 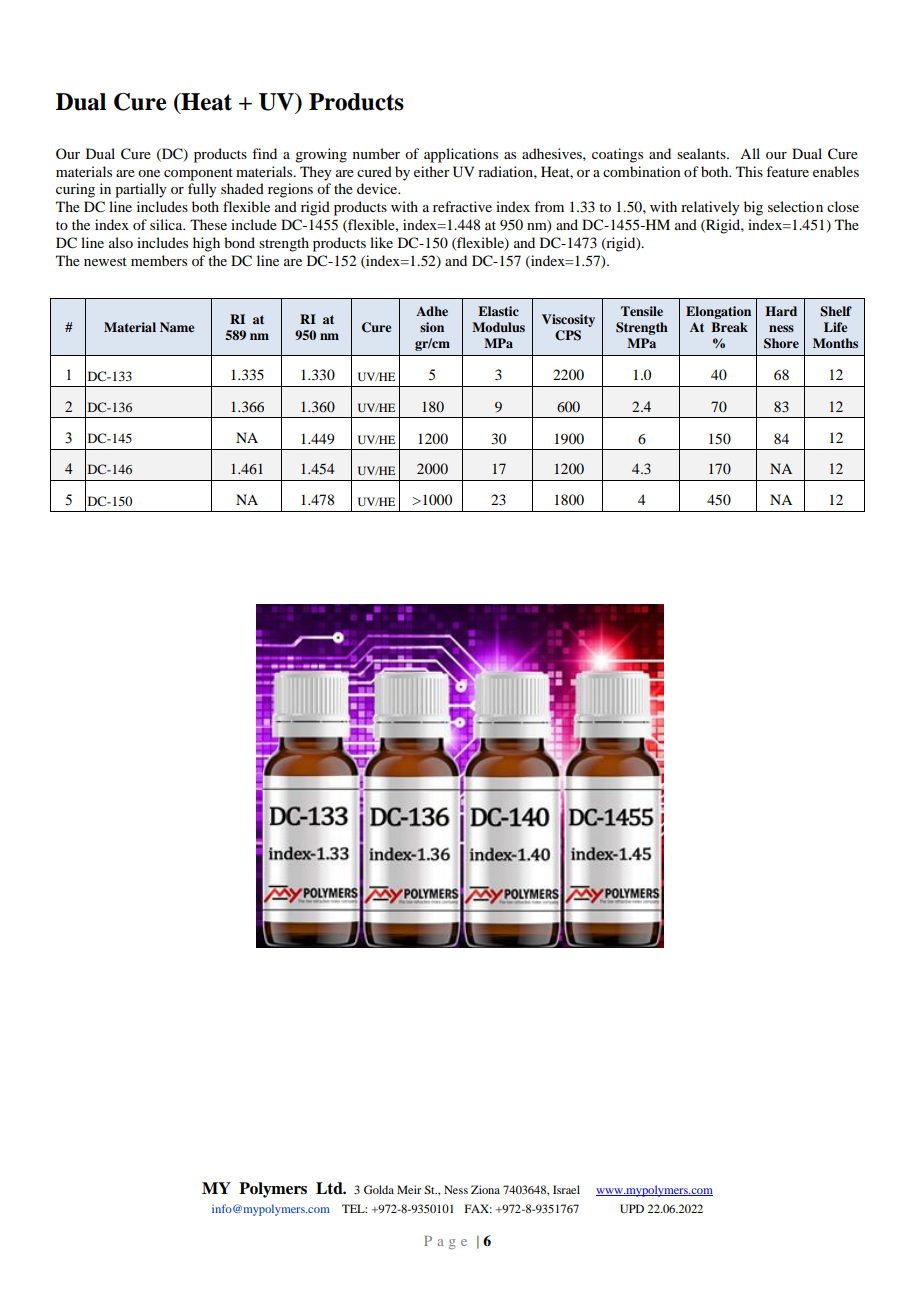 What do you see at coordinates (432, 327) in the document?
I see `sion` at bounding box center [432, 327].
